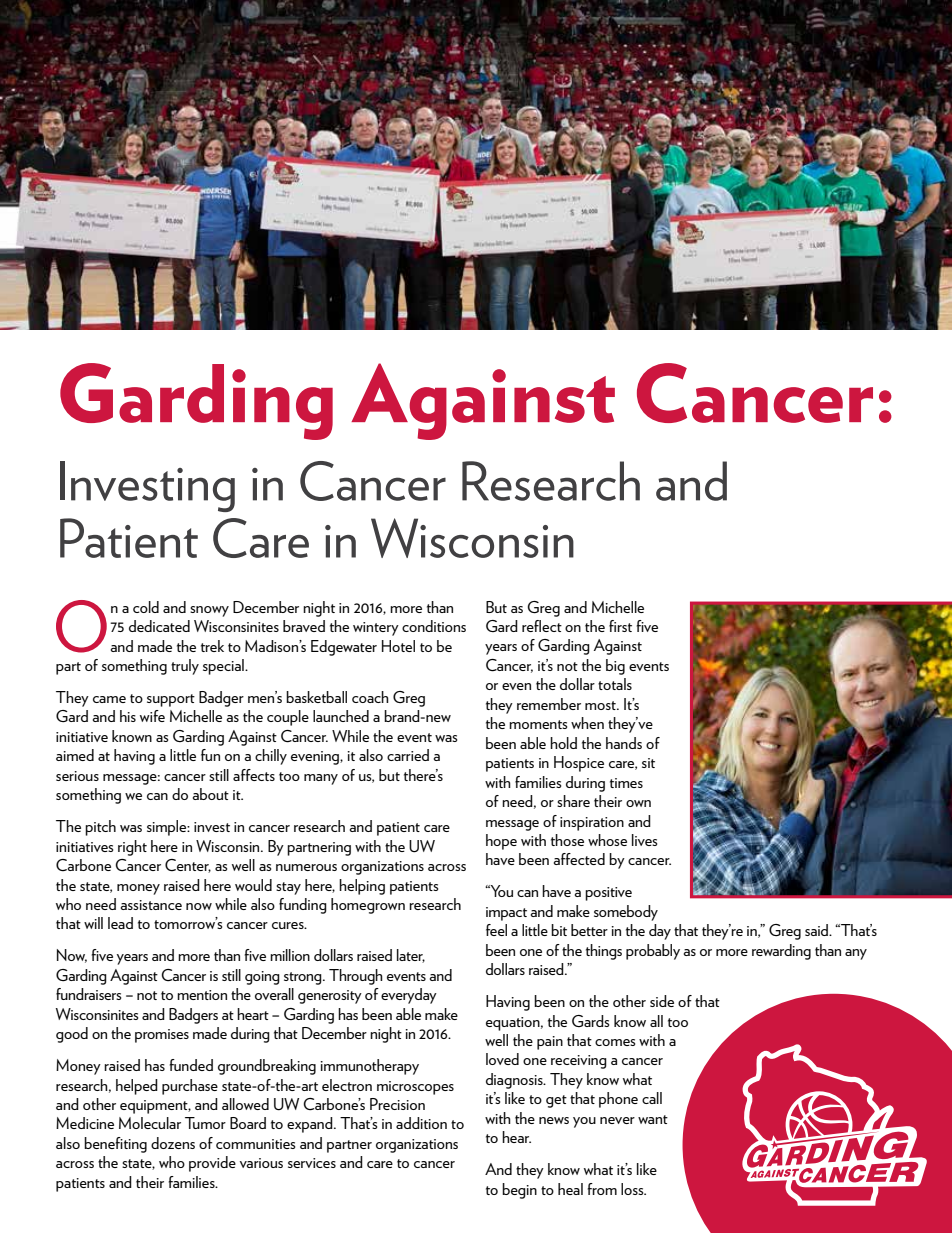  Describe the element at coordinates (434, 626) in the screenshot. I see `conditions` at that location.
